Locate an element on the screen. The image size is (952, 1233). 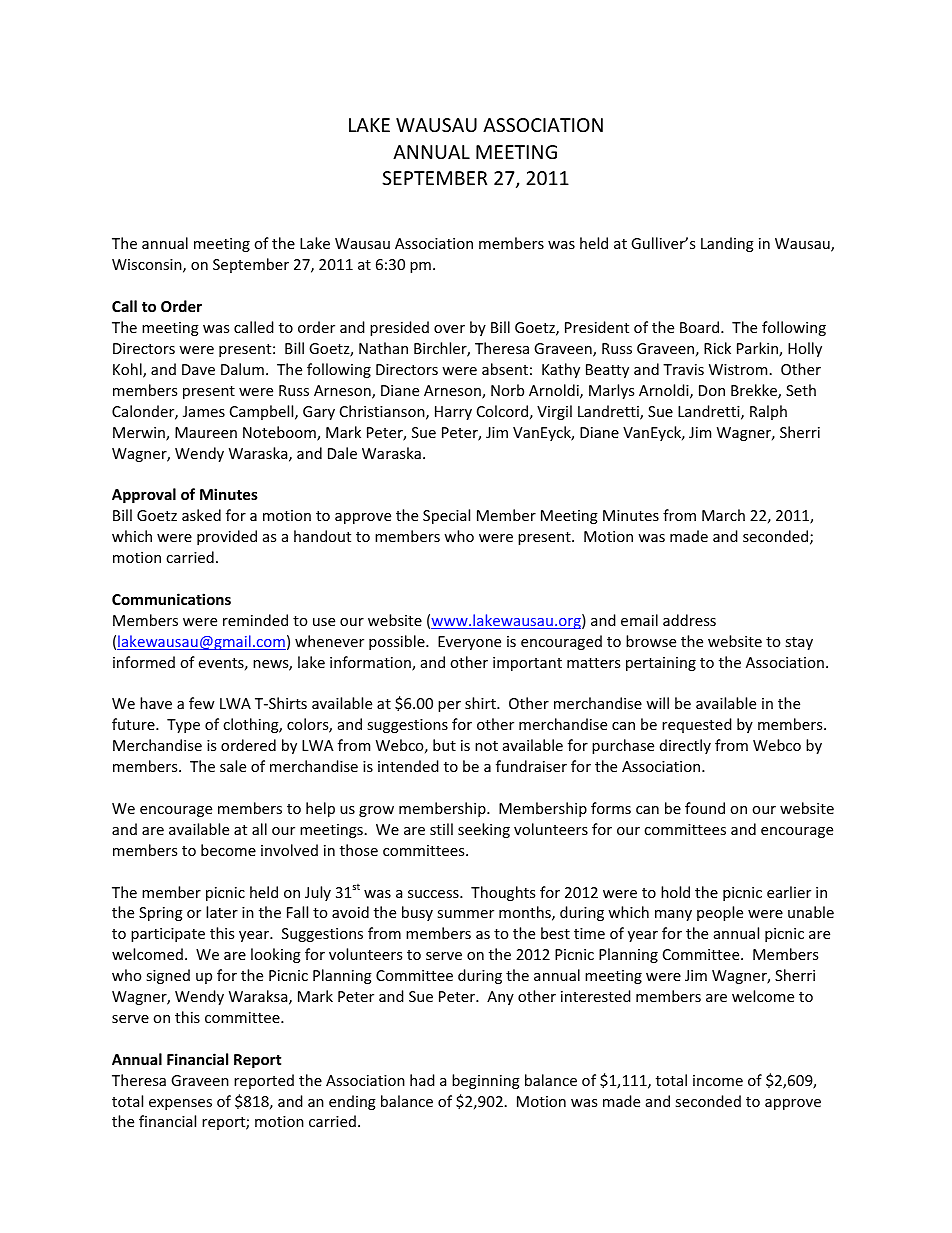
Dave is located at coordinates (198, 369).
